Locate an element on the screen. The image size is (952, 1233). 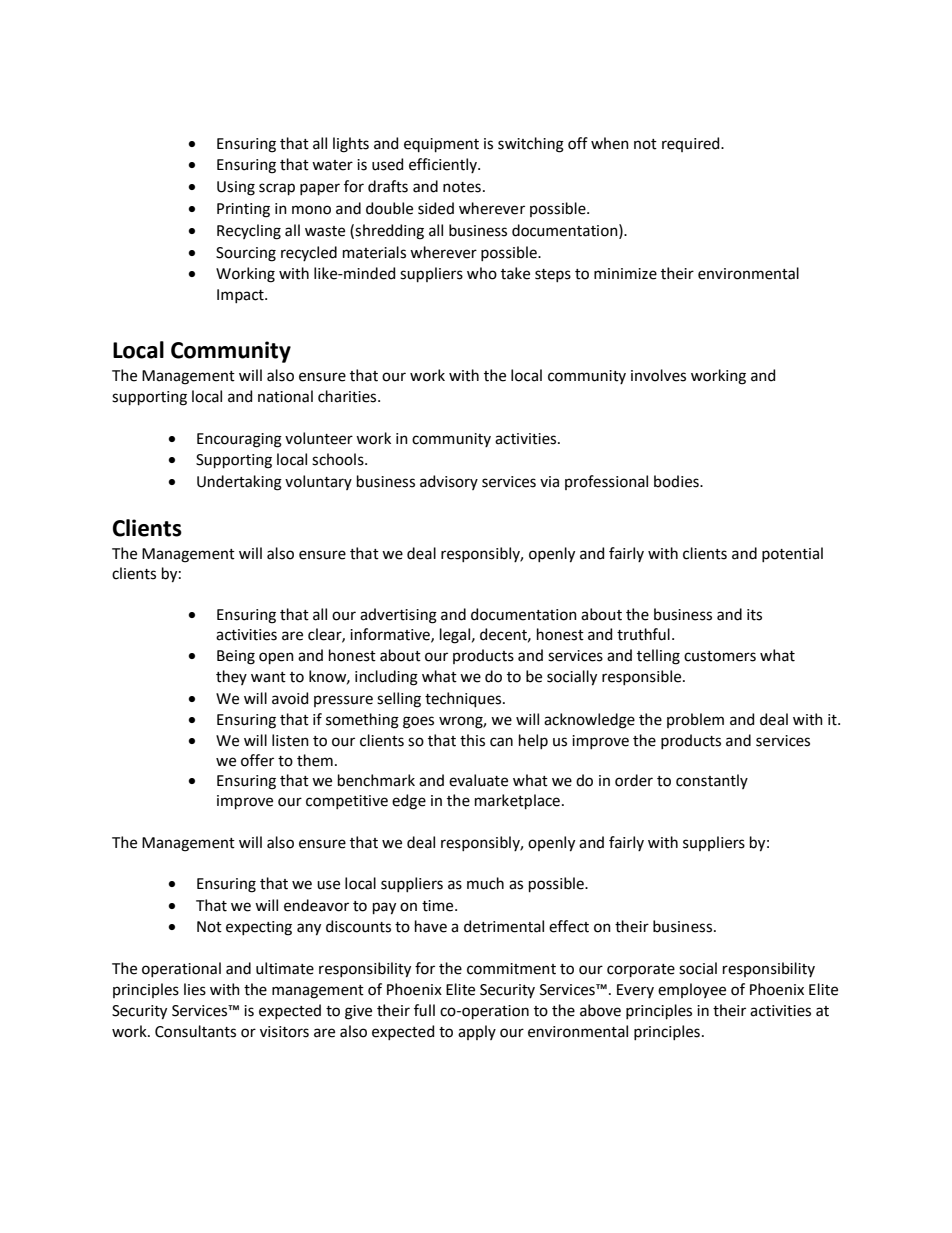
involves is located at coordinates (658, 375).
